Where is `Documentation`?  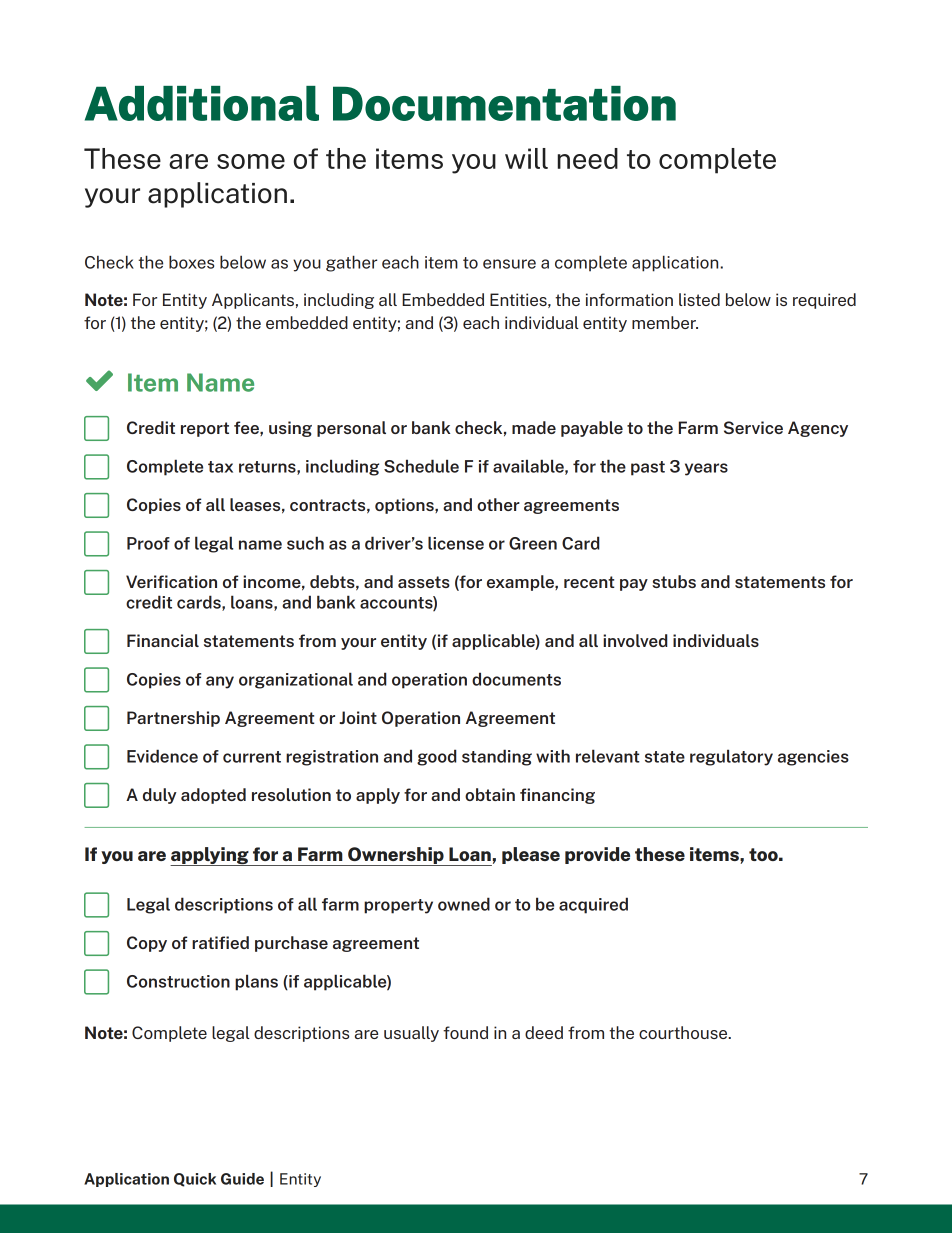 Documentation is located at coordinates (504, 103).
